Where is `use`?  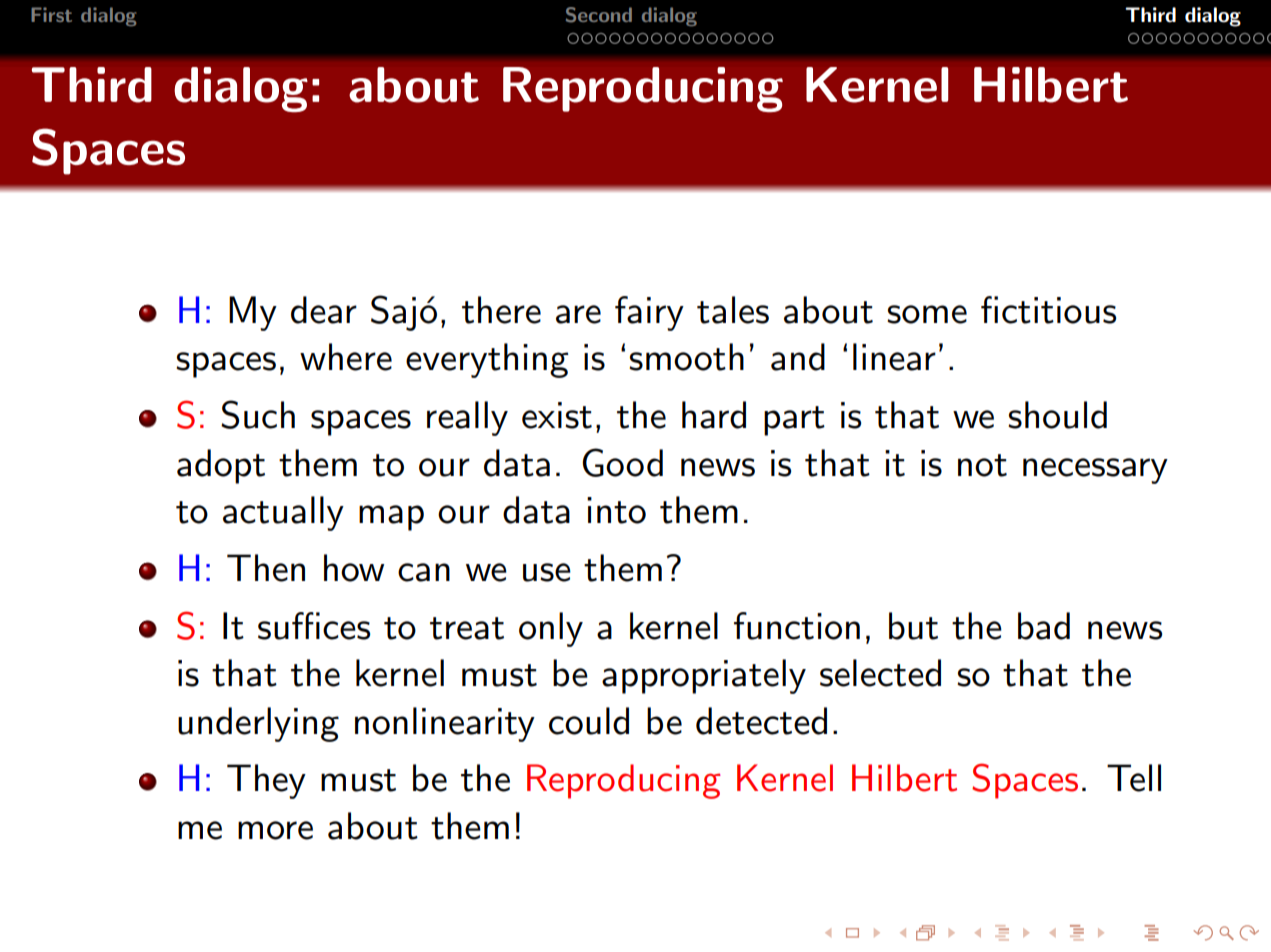
use is located at coordinates (547, 572).
